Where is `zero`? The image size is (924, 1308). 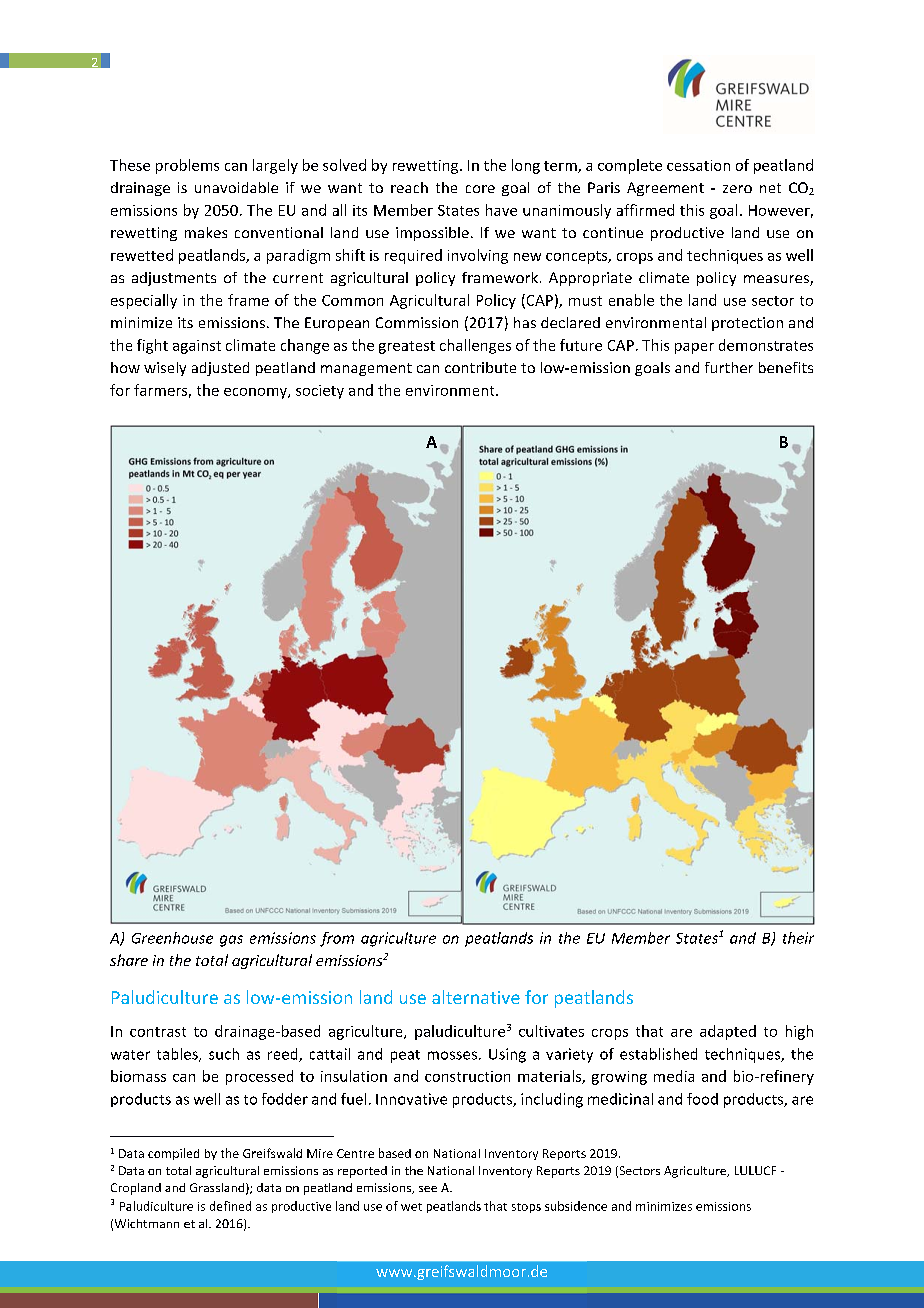
zero is located at coordinates (737, 189).
